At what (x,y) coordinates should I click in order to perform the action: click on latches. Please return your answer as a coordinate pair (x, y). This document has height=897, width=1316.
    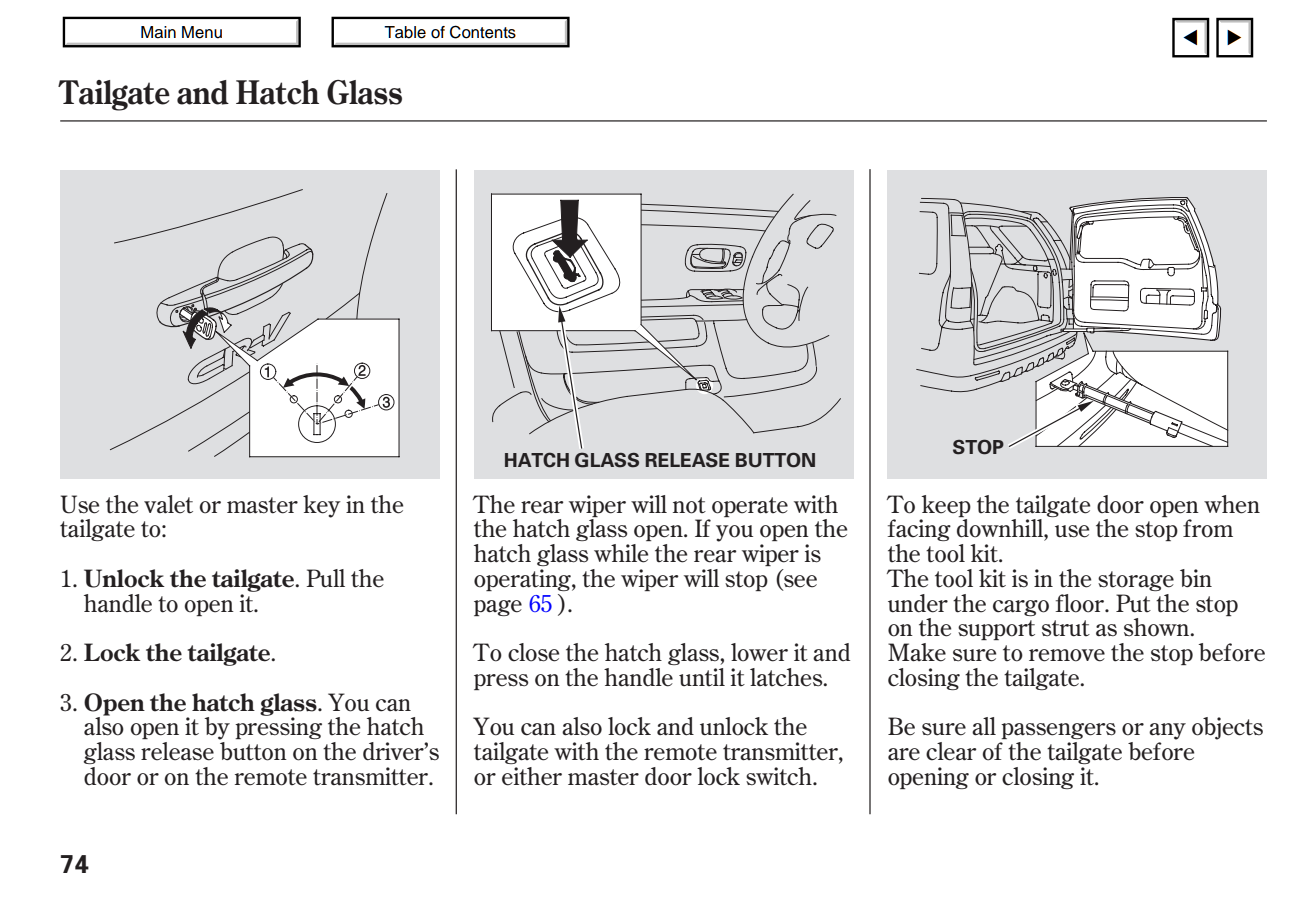
    Looking at the image, I should click on (787, 677).
